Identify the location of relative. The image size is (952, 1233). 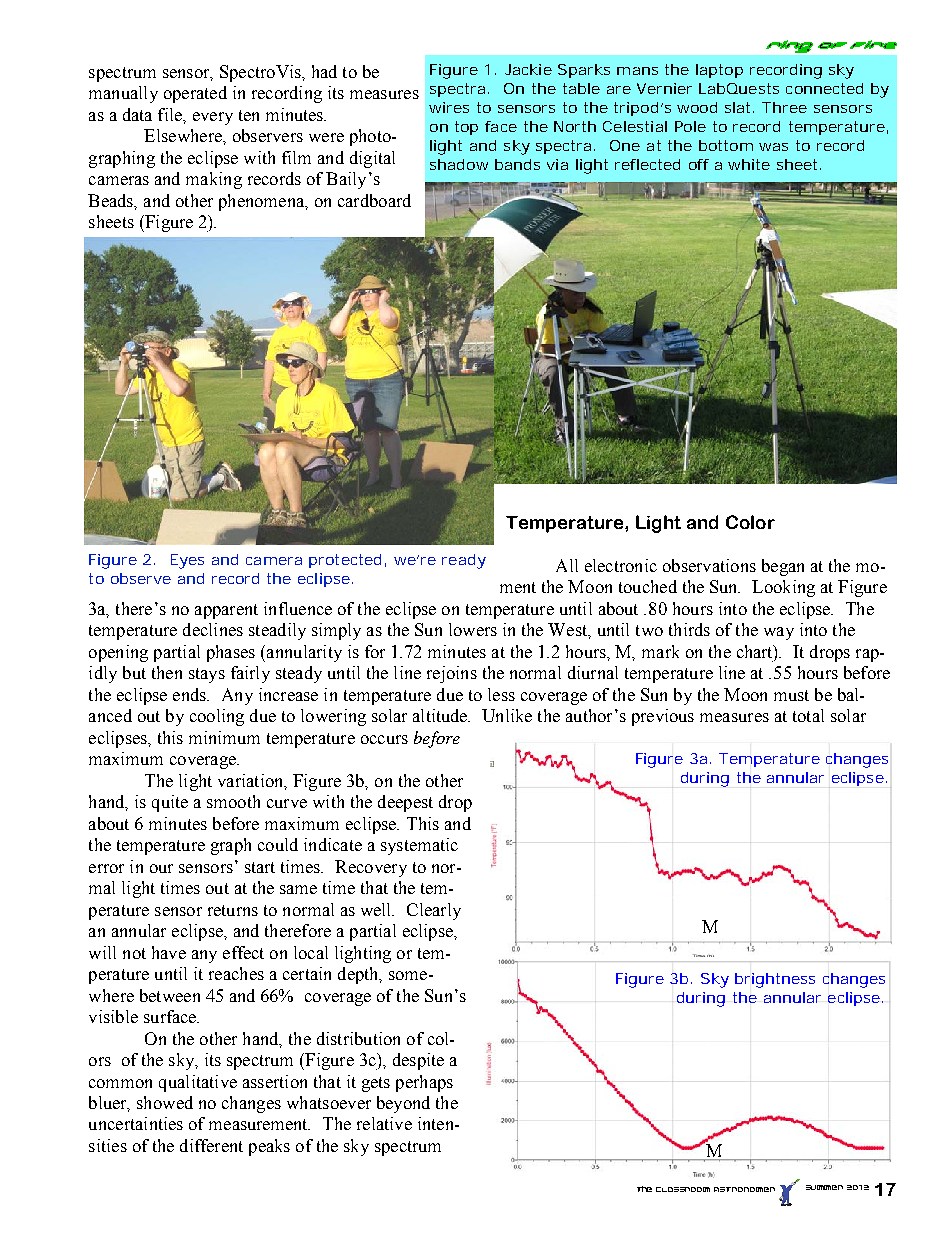
(384, 1123).
